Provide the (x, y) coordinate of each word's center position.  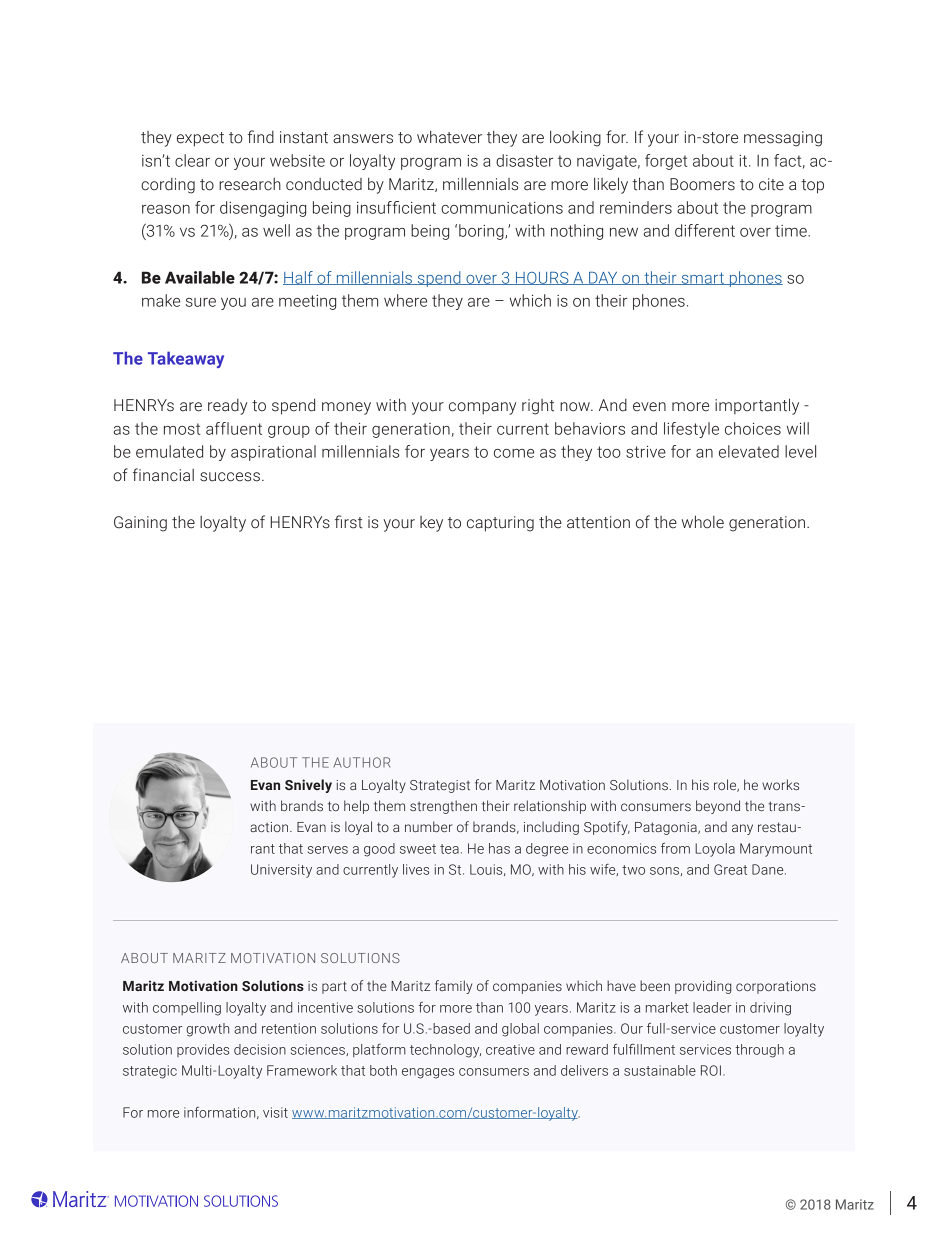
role (726, 785)
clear (192, 160)
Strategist (440, 786)
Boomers (702, 184)
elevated (749, 451)
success (230, 477)
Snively (308, 786)
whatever (449, 137)
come (514, 453)
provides (203, 1050)
